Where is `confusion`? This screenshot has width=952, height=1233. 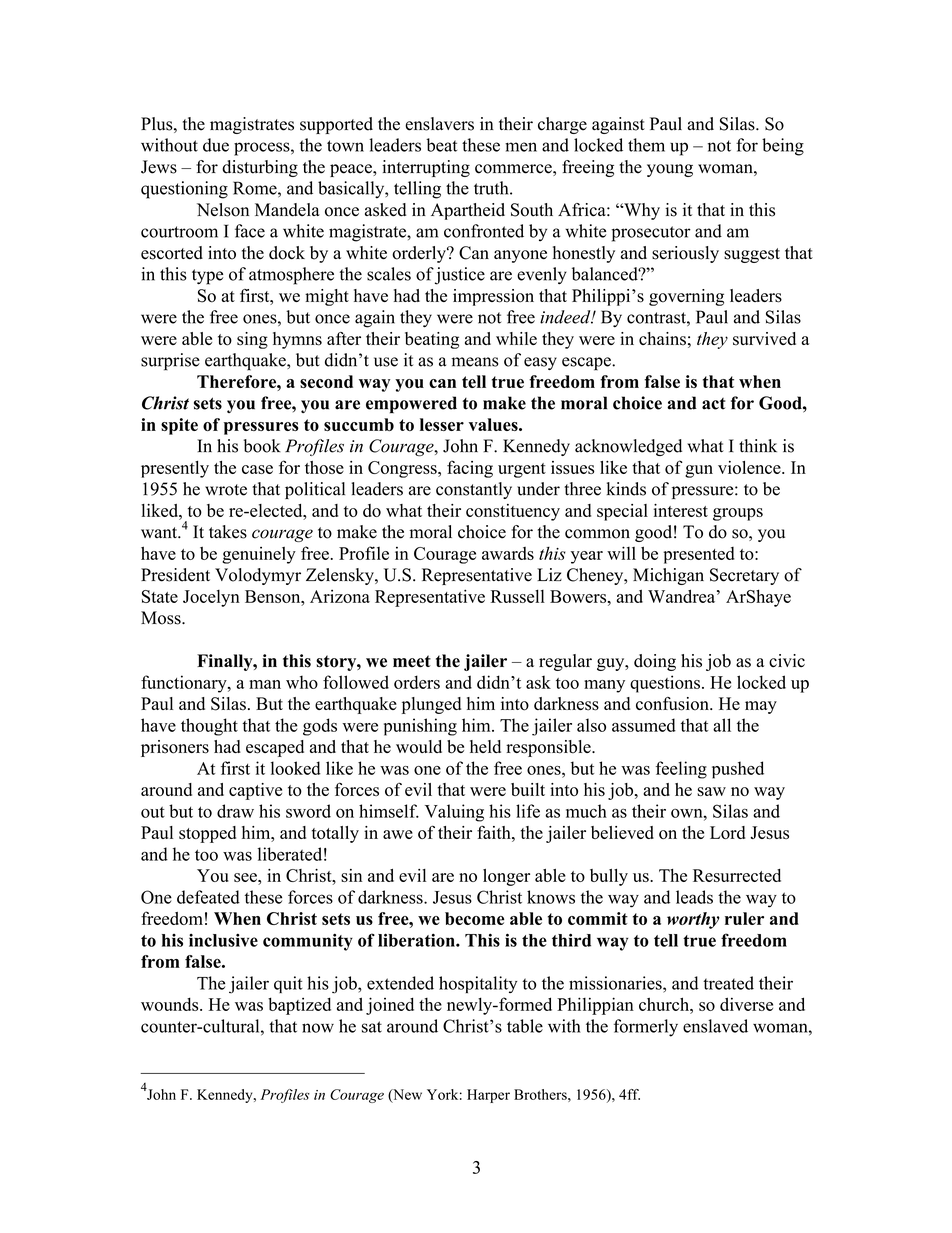
confusion is located at coordinates (673, 704).
